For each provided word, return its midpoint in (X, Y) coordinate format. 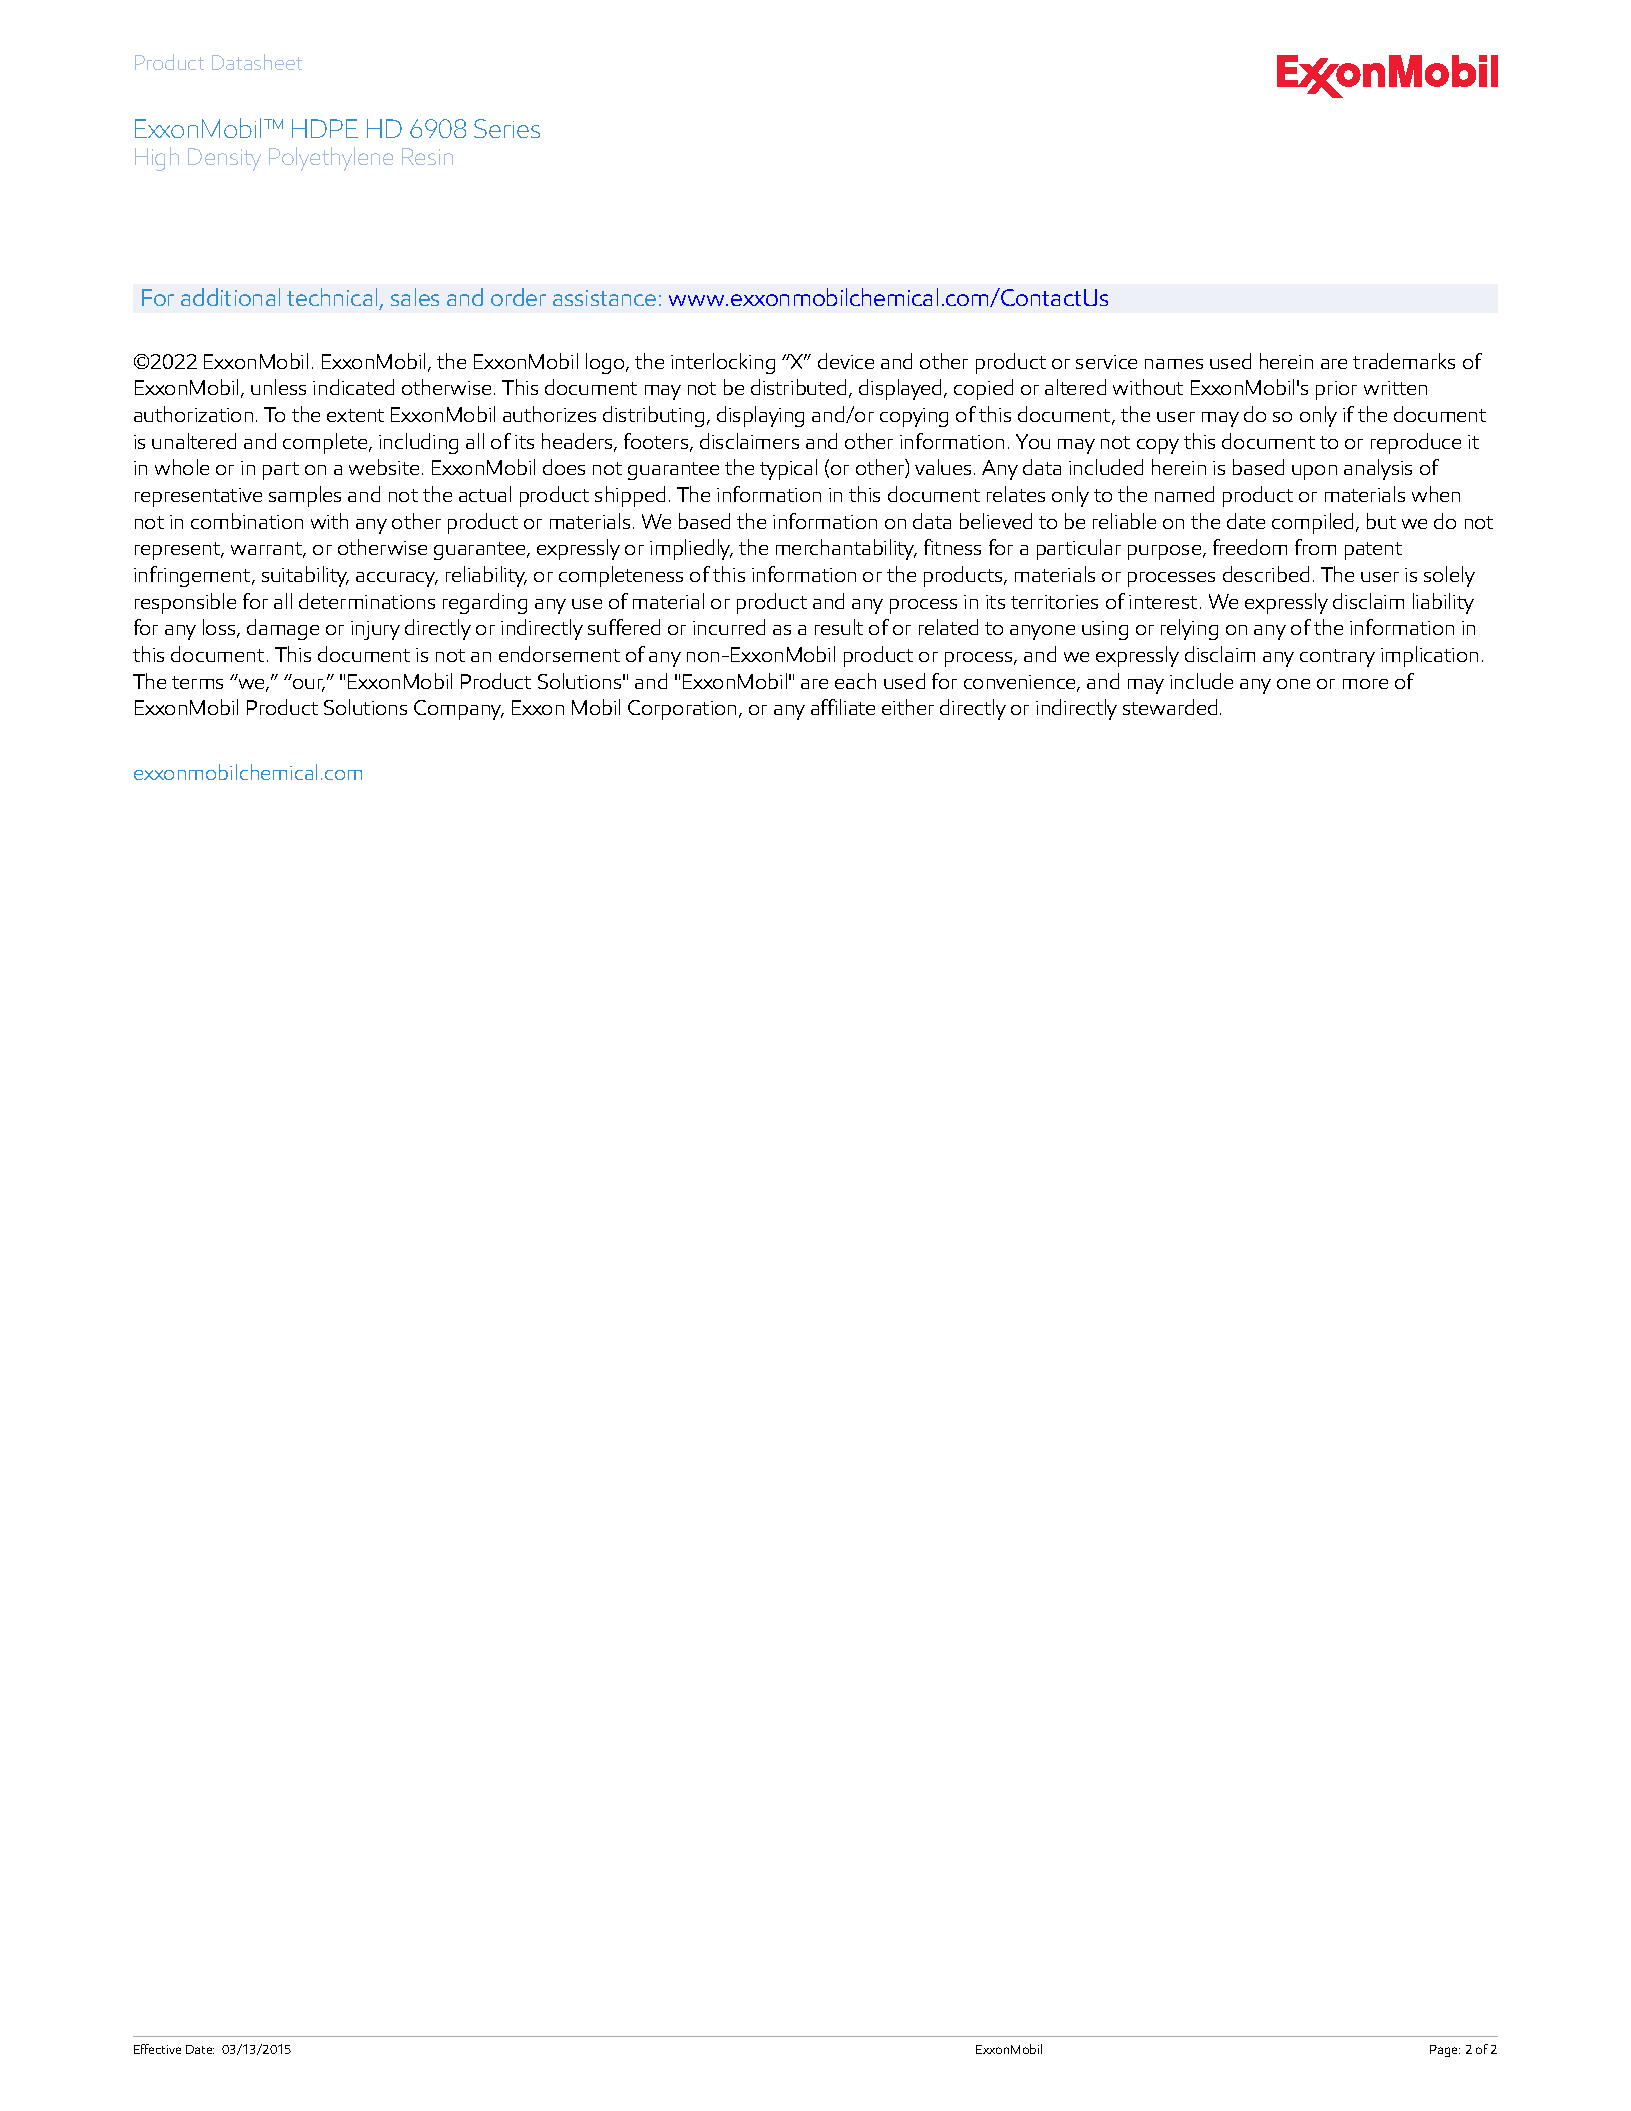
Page (1445, 2051)
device (846, 361)
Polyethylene (331, 159)
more (1365, 684)
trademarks (1404, 361)
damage (283, 629)
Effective (157, 2049)
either (908, 707)
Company (459, 710)
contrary (1337, 658)
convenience (1021, 683)
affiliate (843, 707)
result (839, 627)
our (309, 685)
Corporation (684, 710)
